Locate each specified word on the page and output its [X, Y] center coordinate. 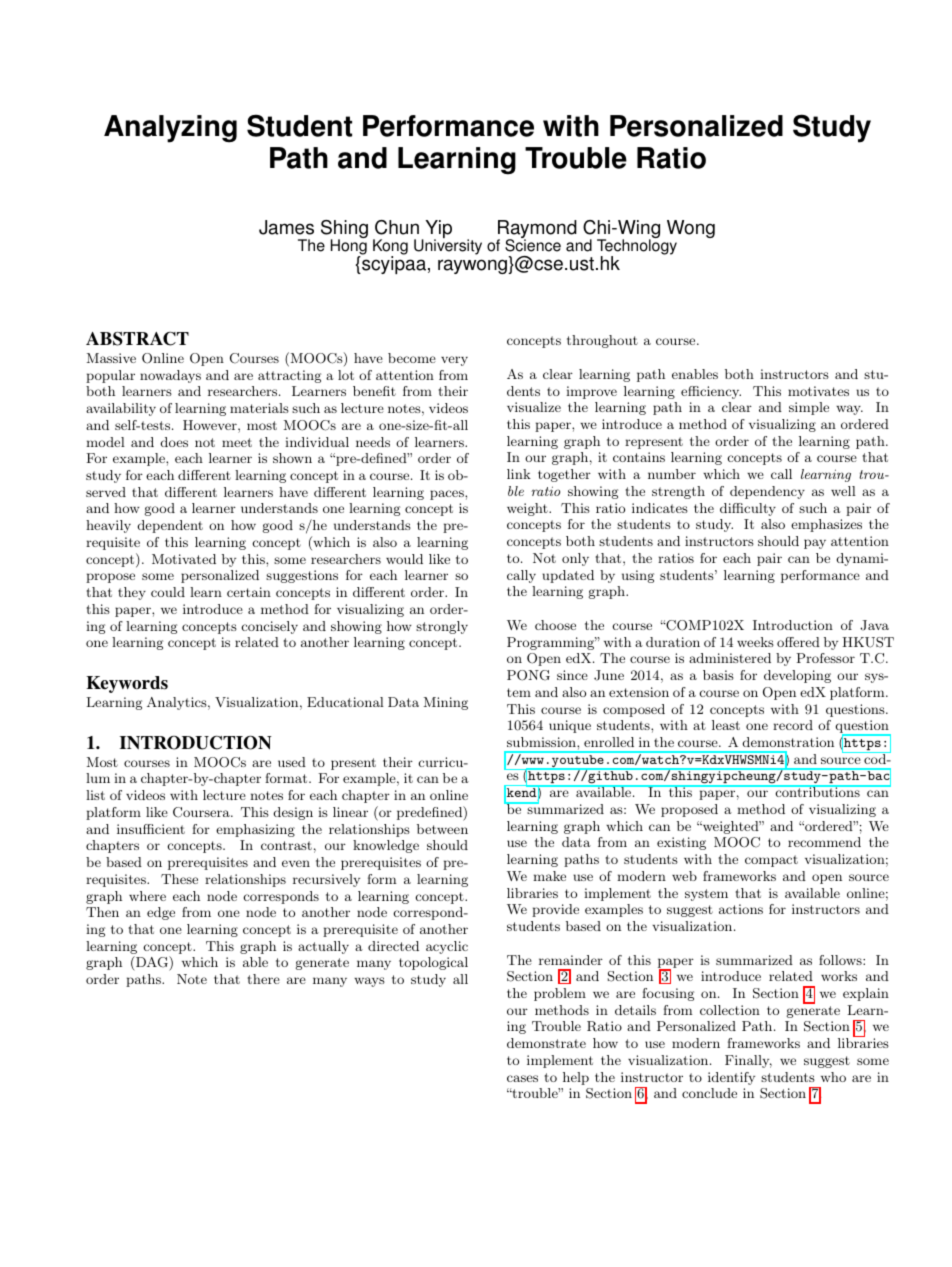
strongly [442, 627]
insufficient [151, 829]
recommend [824, 842]
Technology [637, 247]
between [442, 829]
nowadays [170, 376]
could [168, 592]
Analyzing [170, 129]
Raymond [537, 230]
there [263, 979]
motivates [818, 391]
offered [798, 642]
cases [522, 1078]
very [454, 361]
